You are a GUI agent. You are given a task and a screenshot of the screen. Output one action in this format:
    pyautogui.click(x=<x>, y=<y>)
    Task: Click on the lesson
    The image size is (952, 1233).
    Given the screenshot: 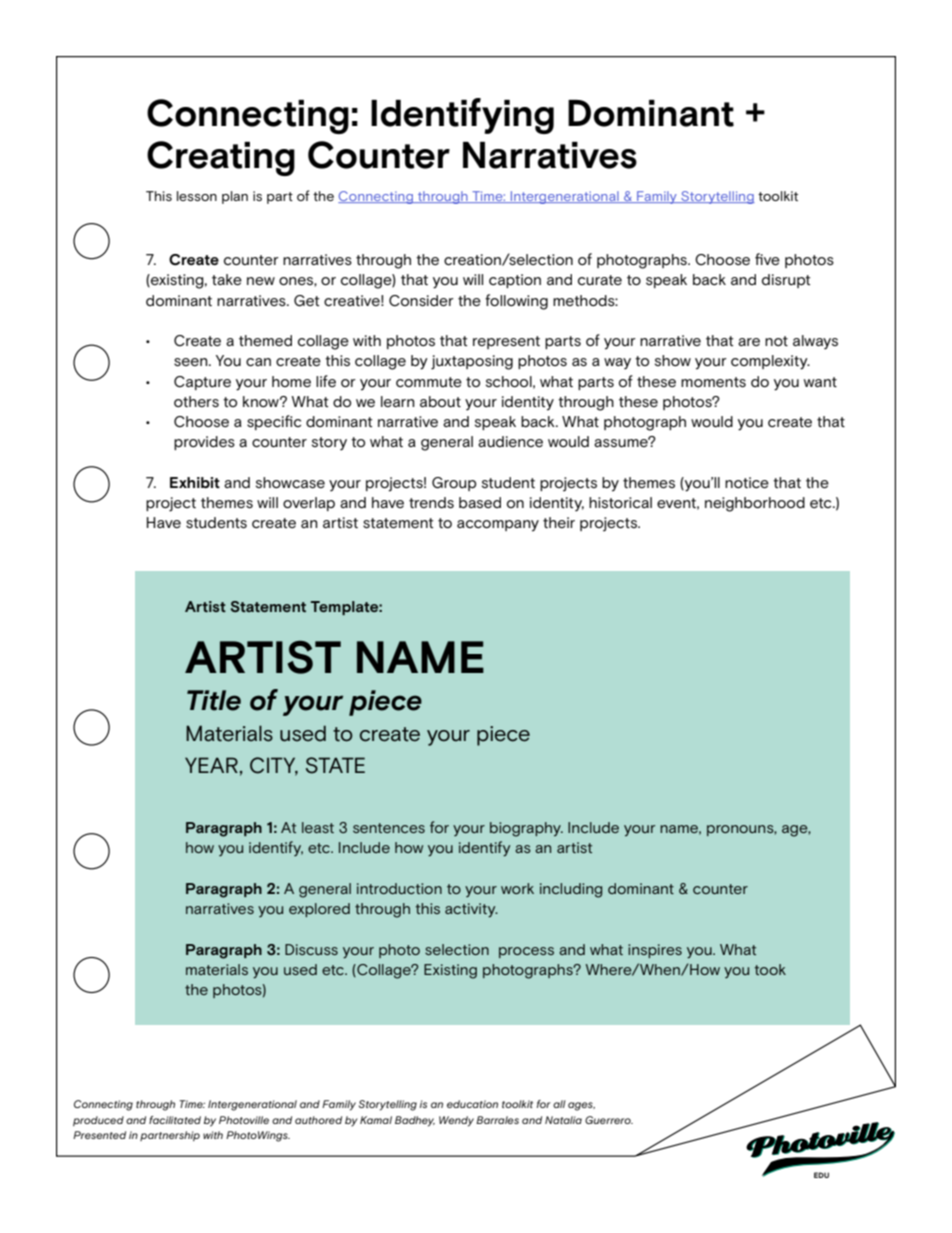 What is the action you would take?
    pyautogui.click(x=197, y=196)
